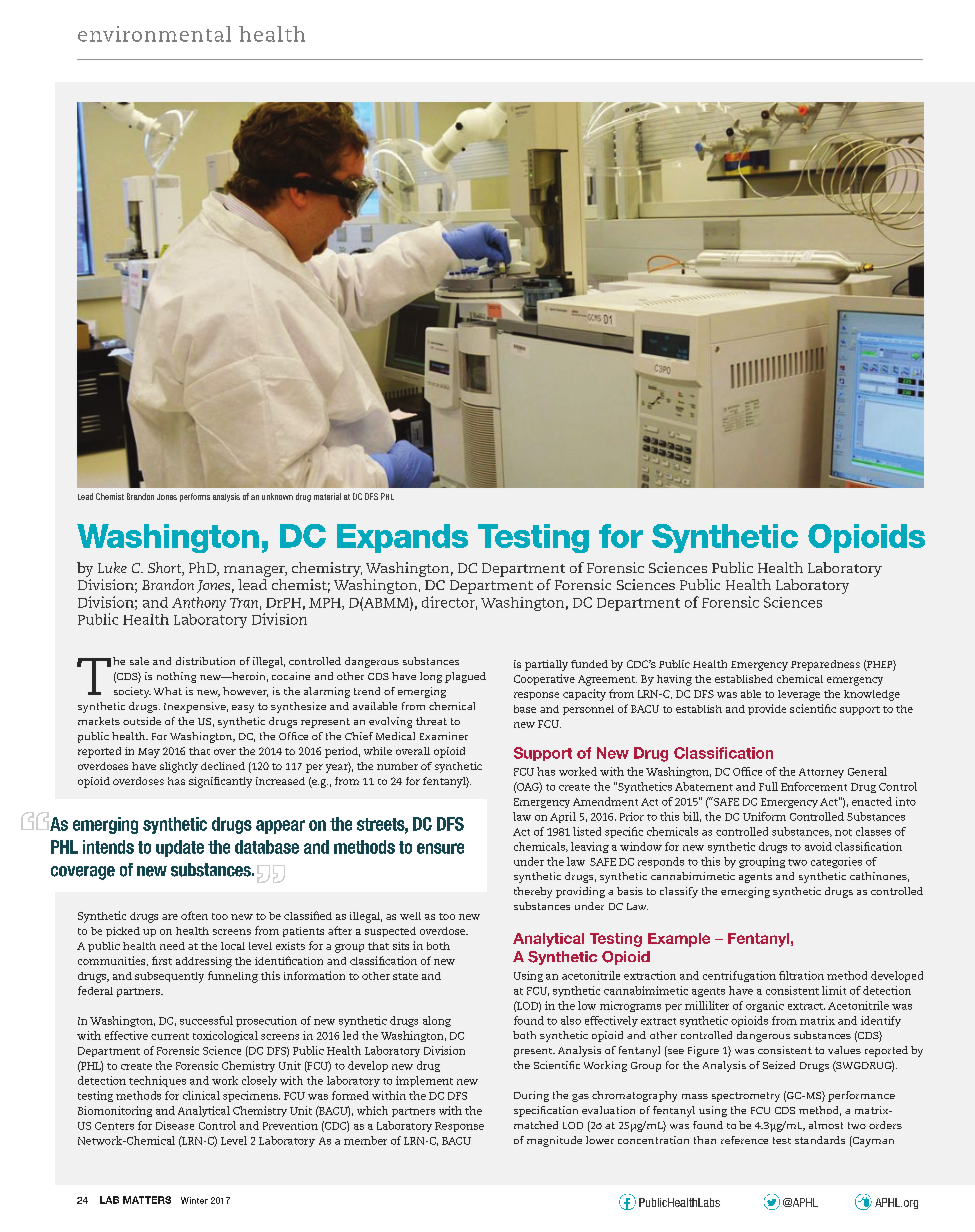 The image size is (975, 1232). I want to click on director, so click(449, 603).
